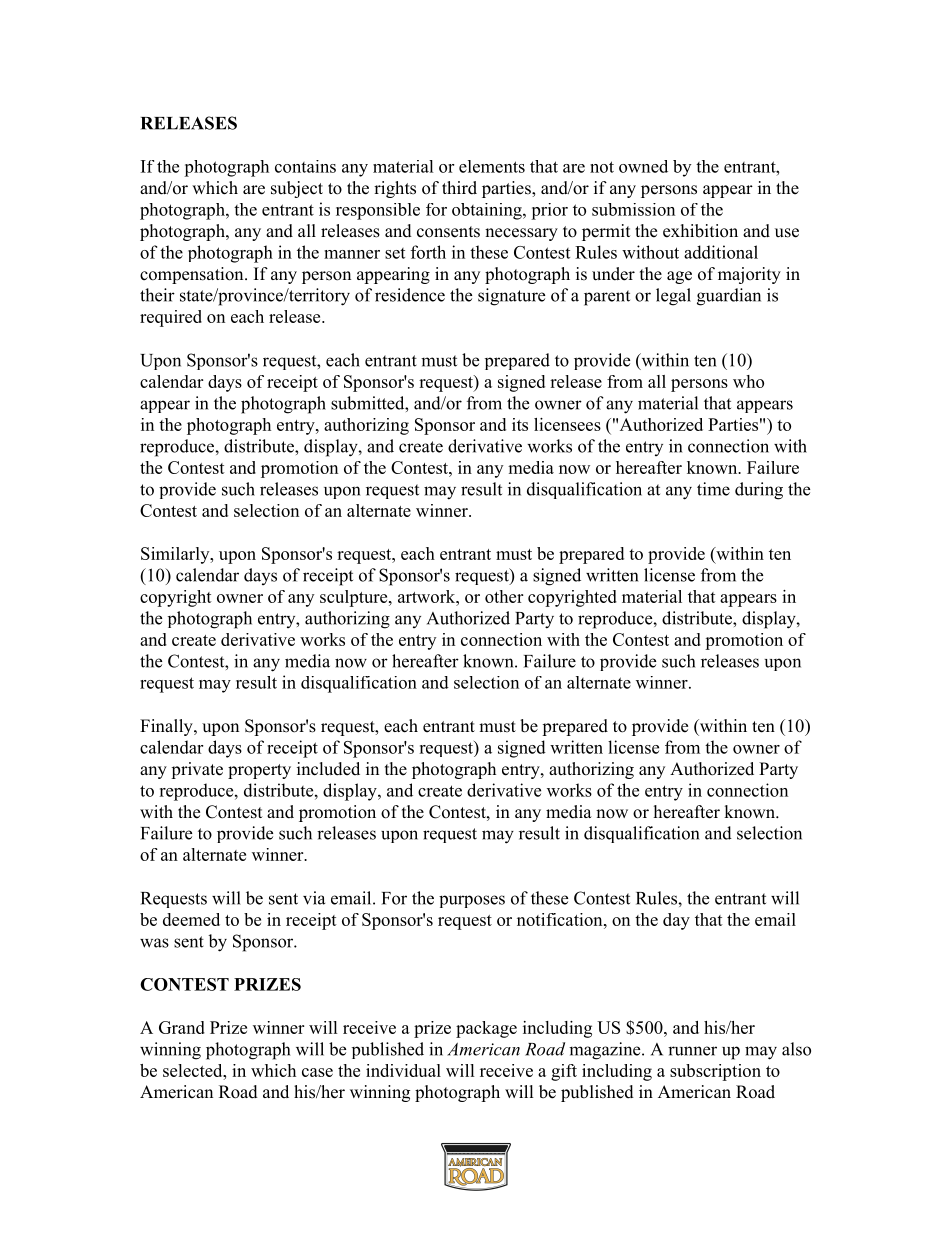 This document has height=1233, width=952. What do you see at coordinates (459, 188) in the document?
I see `third` at bounding box center [459, 188].
